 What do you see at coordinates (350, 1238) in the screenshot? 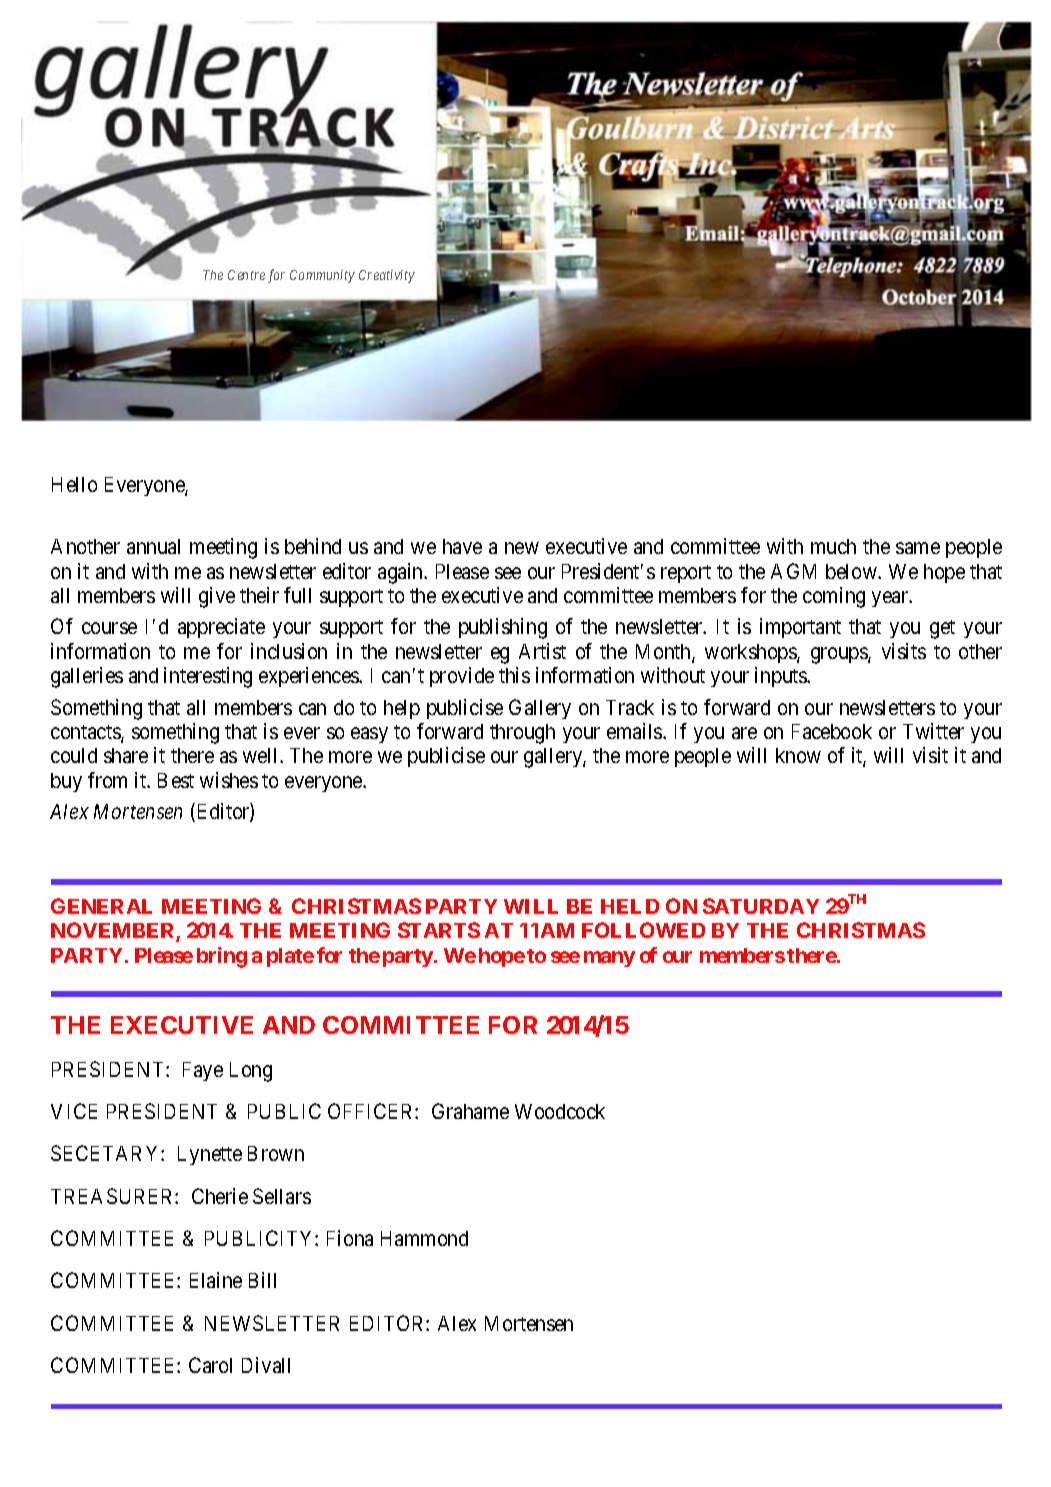
I see `Fiona` at bounding box center [350, 1238].
